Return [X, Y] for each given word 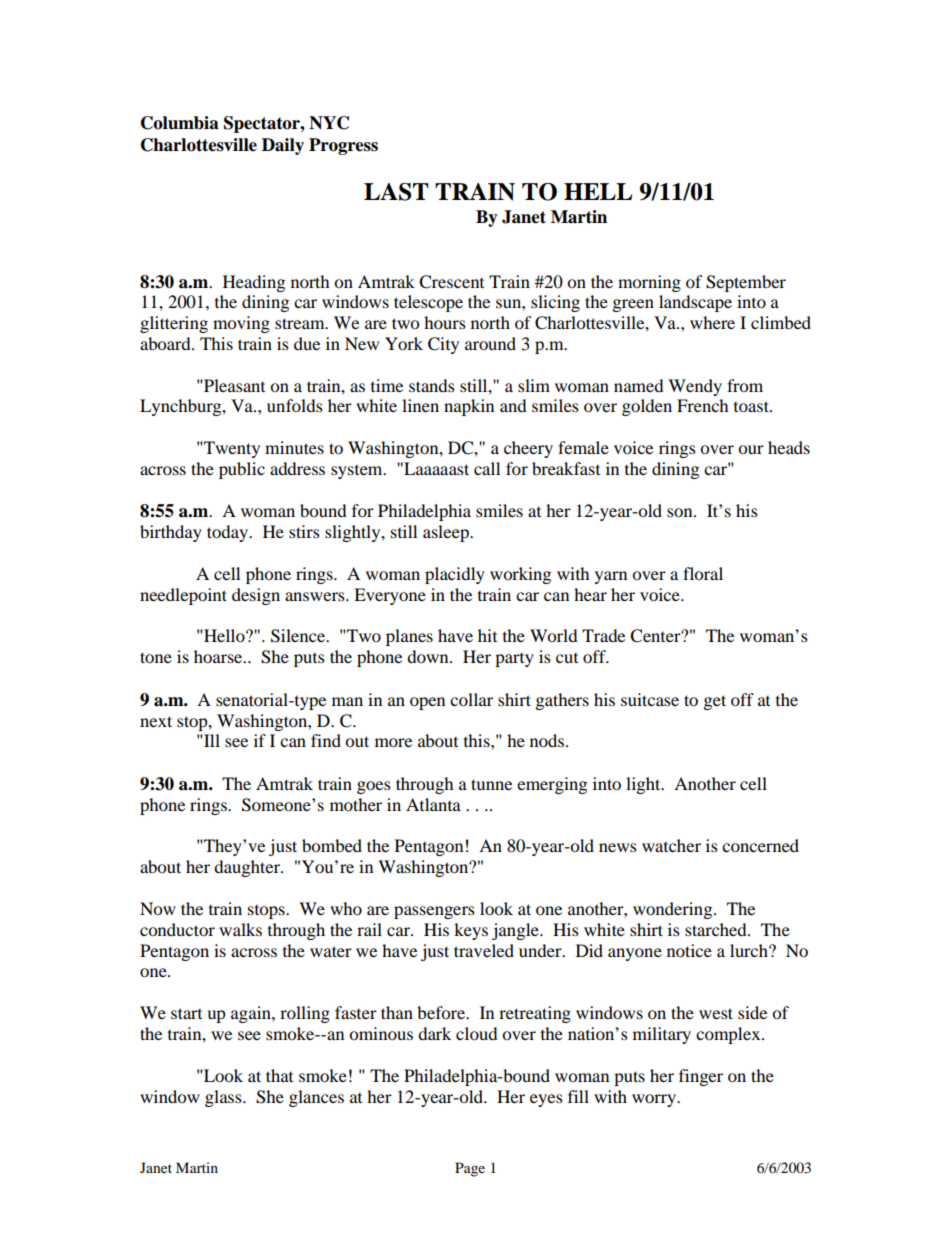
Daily [283, 146]
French [703, 405]
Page [470, 1169]
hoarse [219, 656]
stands [432, 385]
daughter [248, 868]
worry [655, 1100]
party [514, 660]
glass [224, 1098]
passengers [434, 912]
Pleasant [233, 385]
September [746, 283]
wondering [674, 910]
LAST [396, 192]
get [715, 702]
